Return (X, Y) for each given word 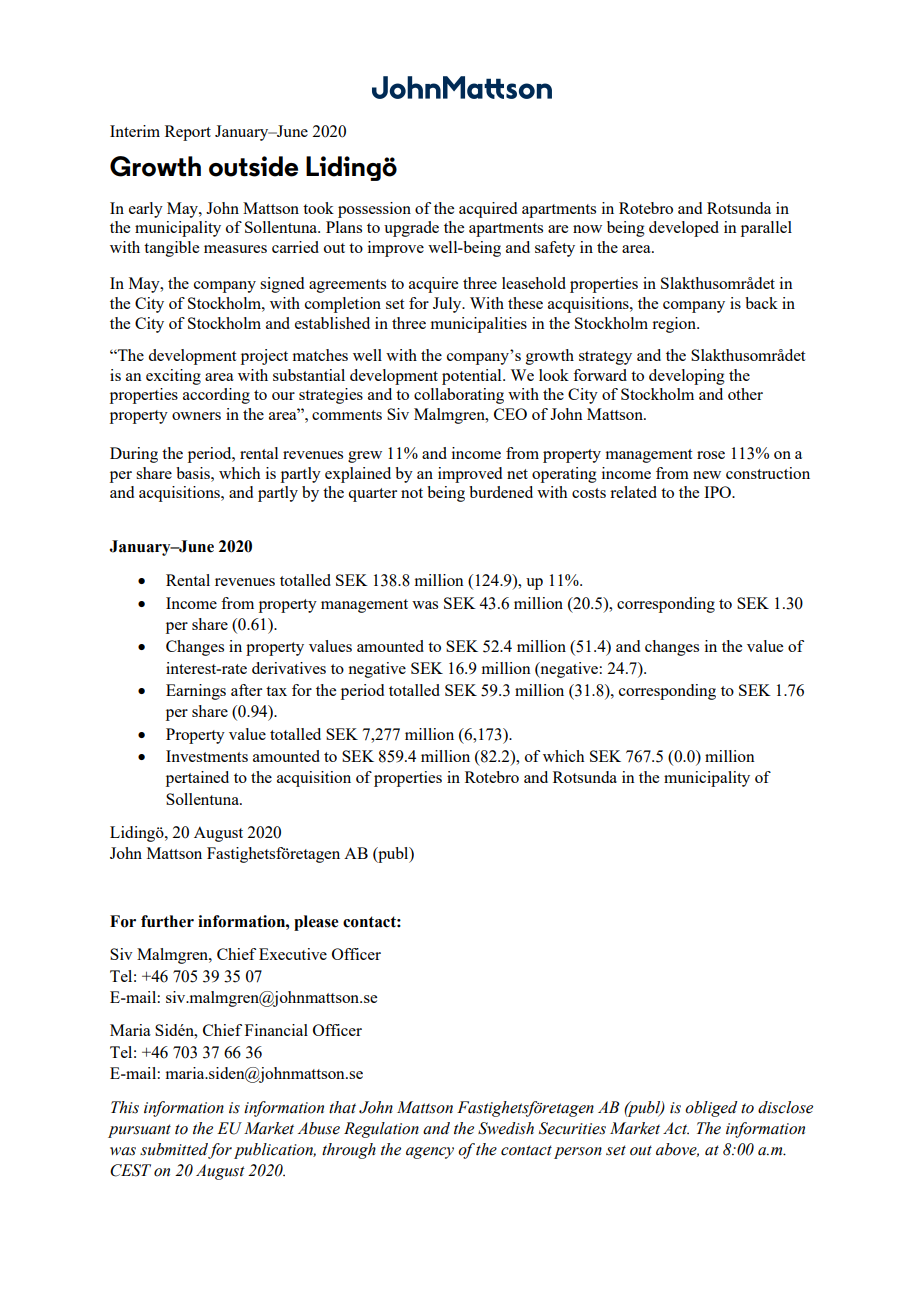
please (316, 923)
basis (194, 473)
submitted (174, 1150)
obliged (711, 1109)
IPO (718, 492)
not (412, 493)
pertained (197, 779)
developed (684, 229)
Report (188, 133)
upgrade (411, 229)
